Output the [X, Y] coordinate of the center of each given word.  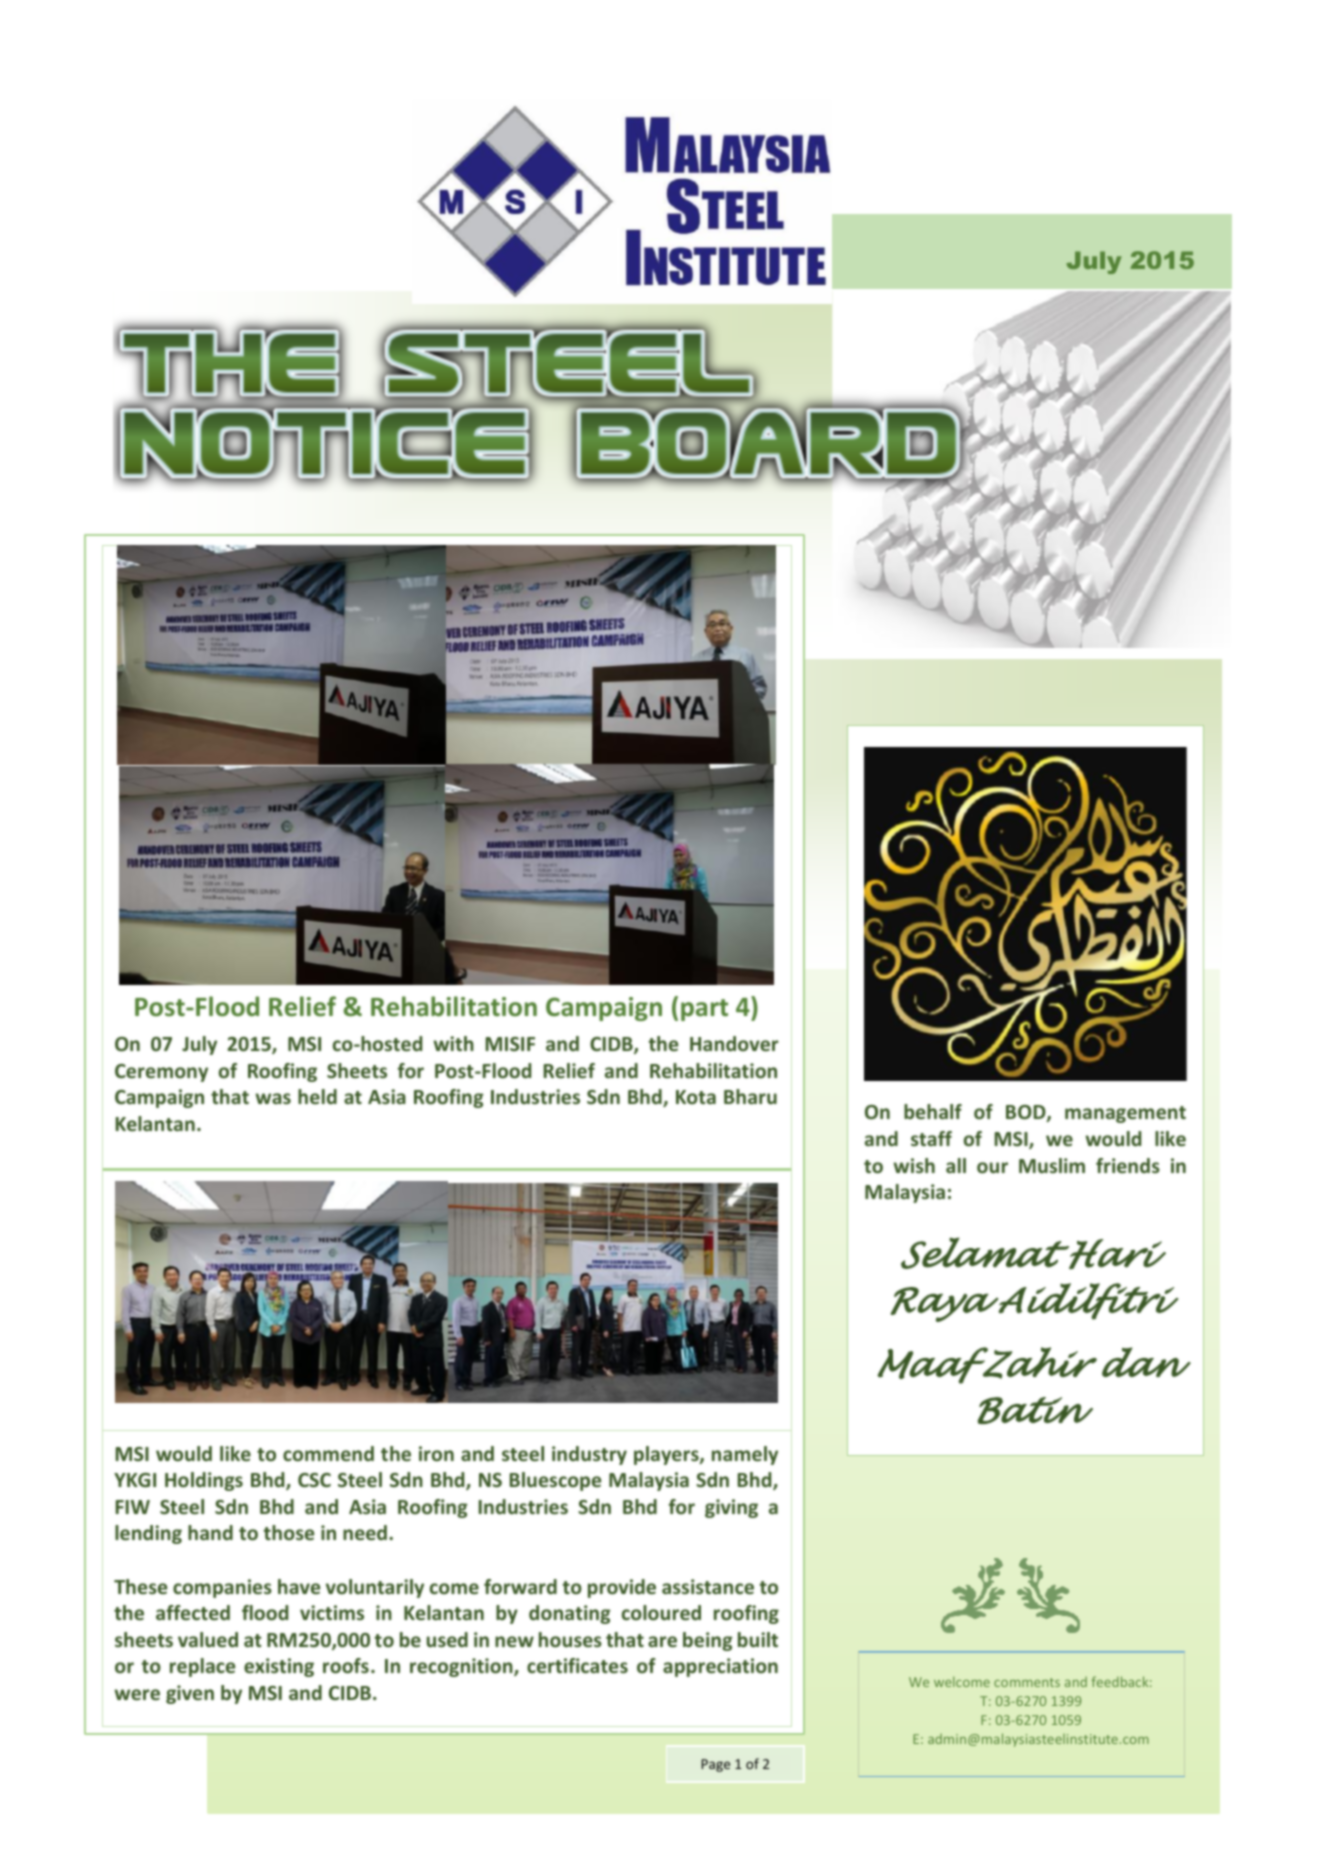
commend [328, 1453]
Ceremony [161, 1073]
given [190, 1694]
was [273, 1098]
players [667, 1455]
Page [716, 1765]
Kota [696, 1097]
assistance [708, 1586]
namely [745, 1455]
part [704, 1010]
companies [222, 1588]
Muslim [1052, 1165]
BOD [1027, 1113]
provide [622, 1588]
